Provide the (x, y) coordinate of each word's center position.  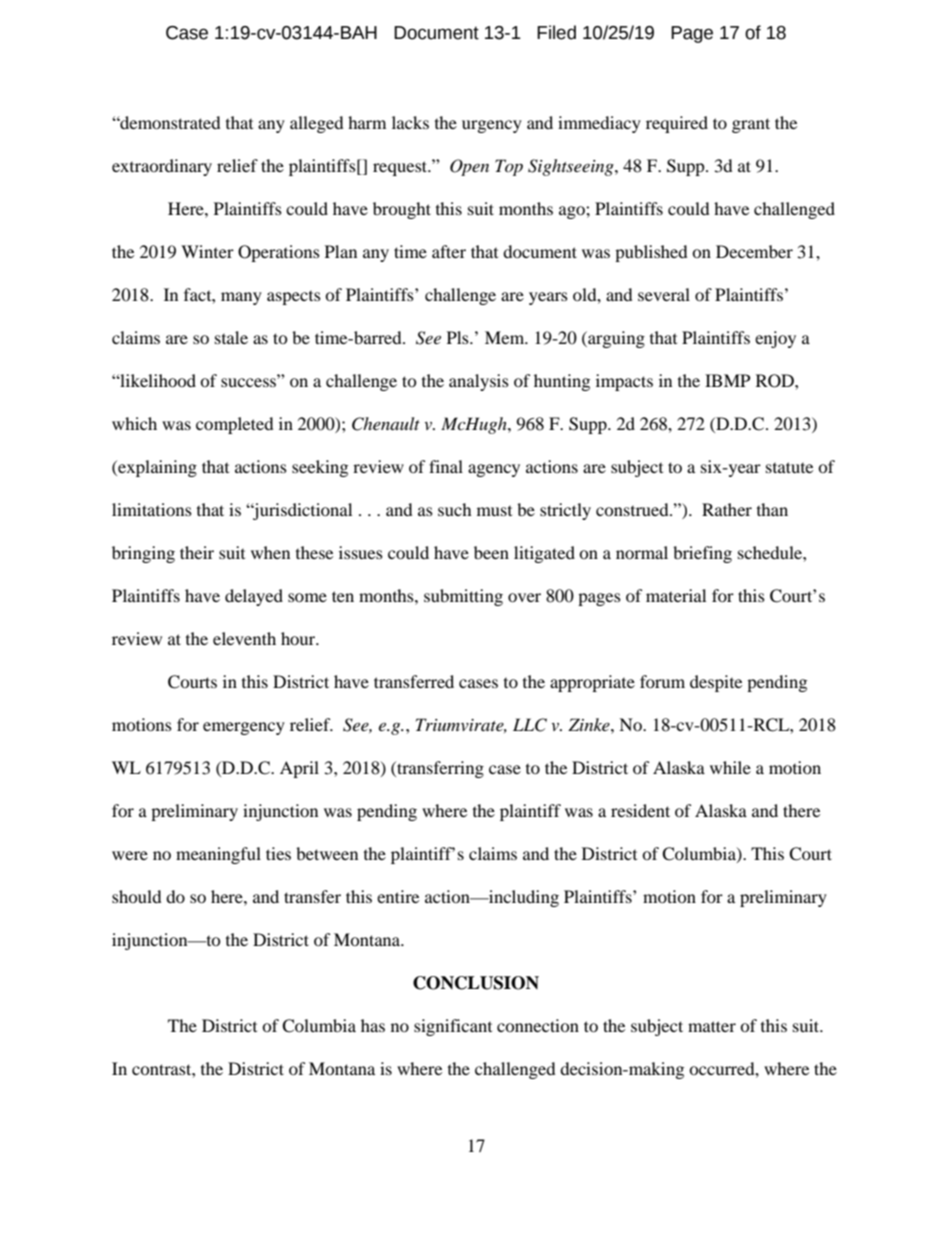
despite (716, 683)
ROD (776, 381)
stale (231, 337)
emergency (244, 728)
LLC (530, 725)
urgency (492, 126)
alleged (317, 124)
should (137, 896)
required (677, 124)
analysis (479, 382)
